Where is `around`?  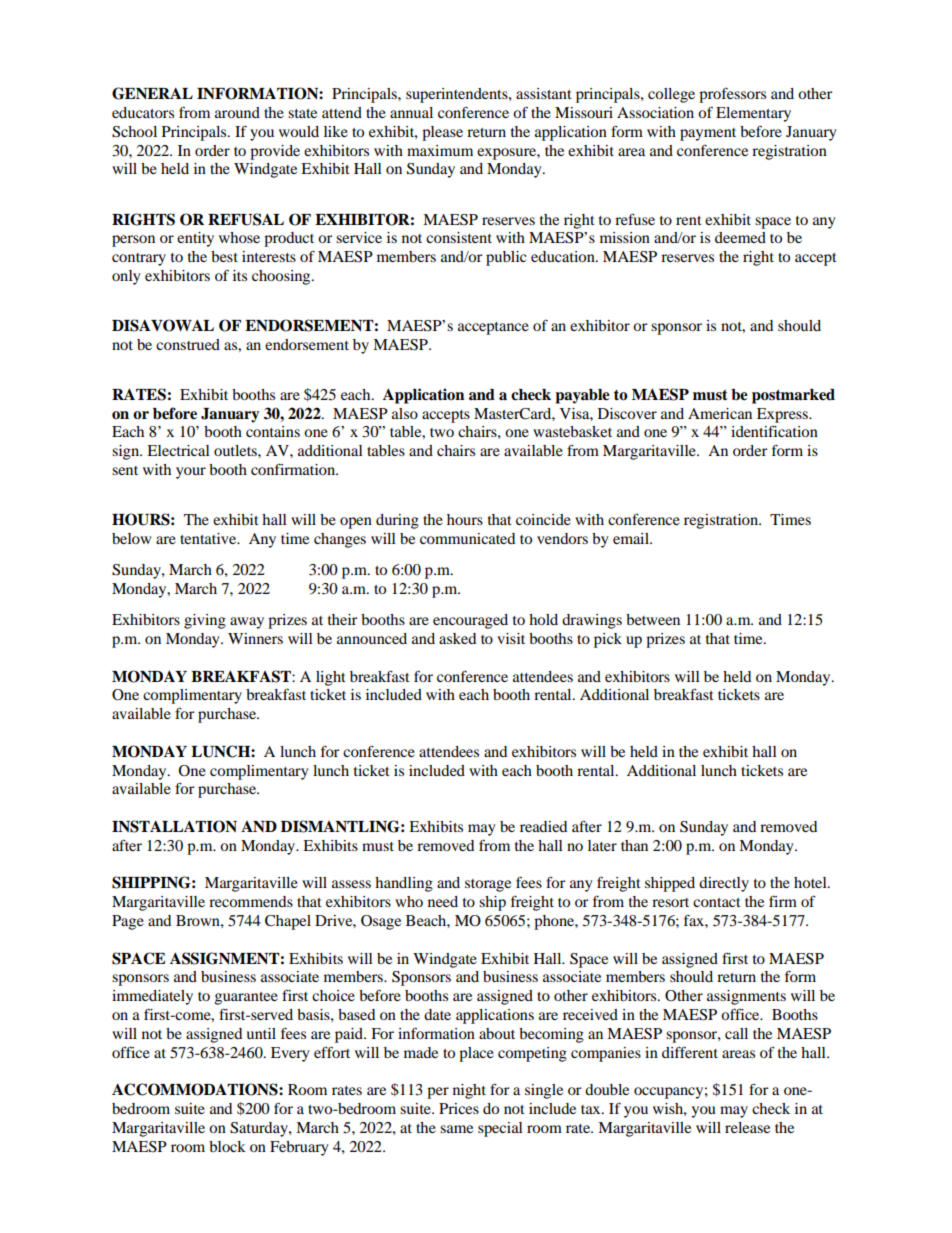
around is located at coordinates (237, 112).
